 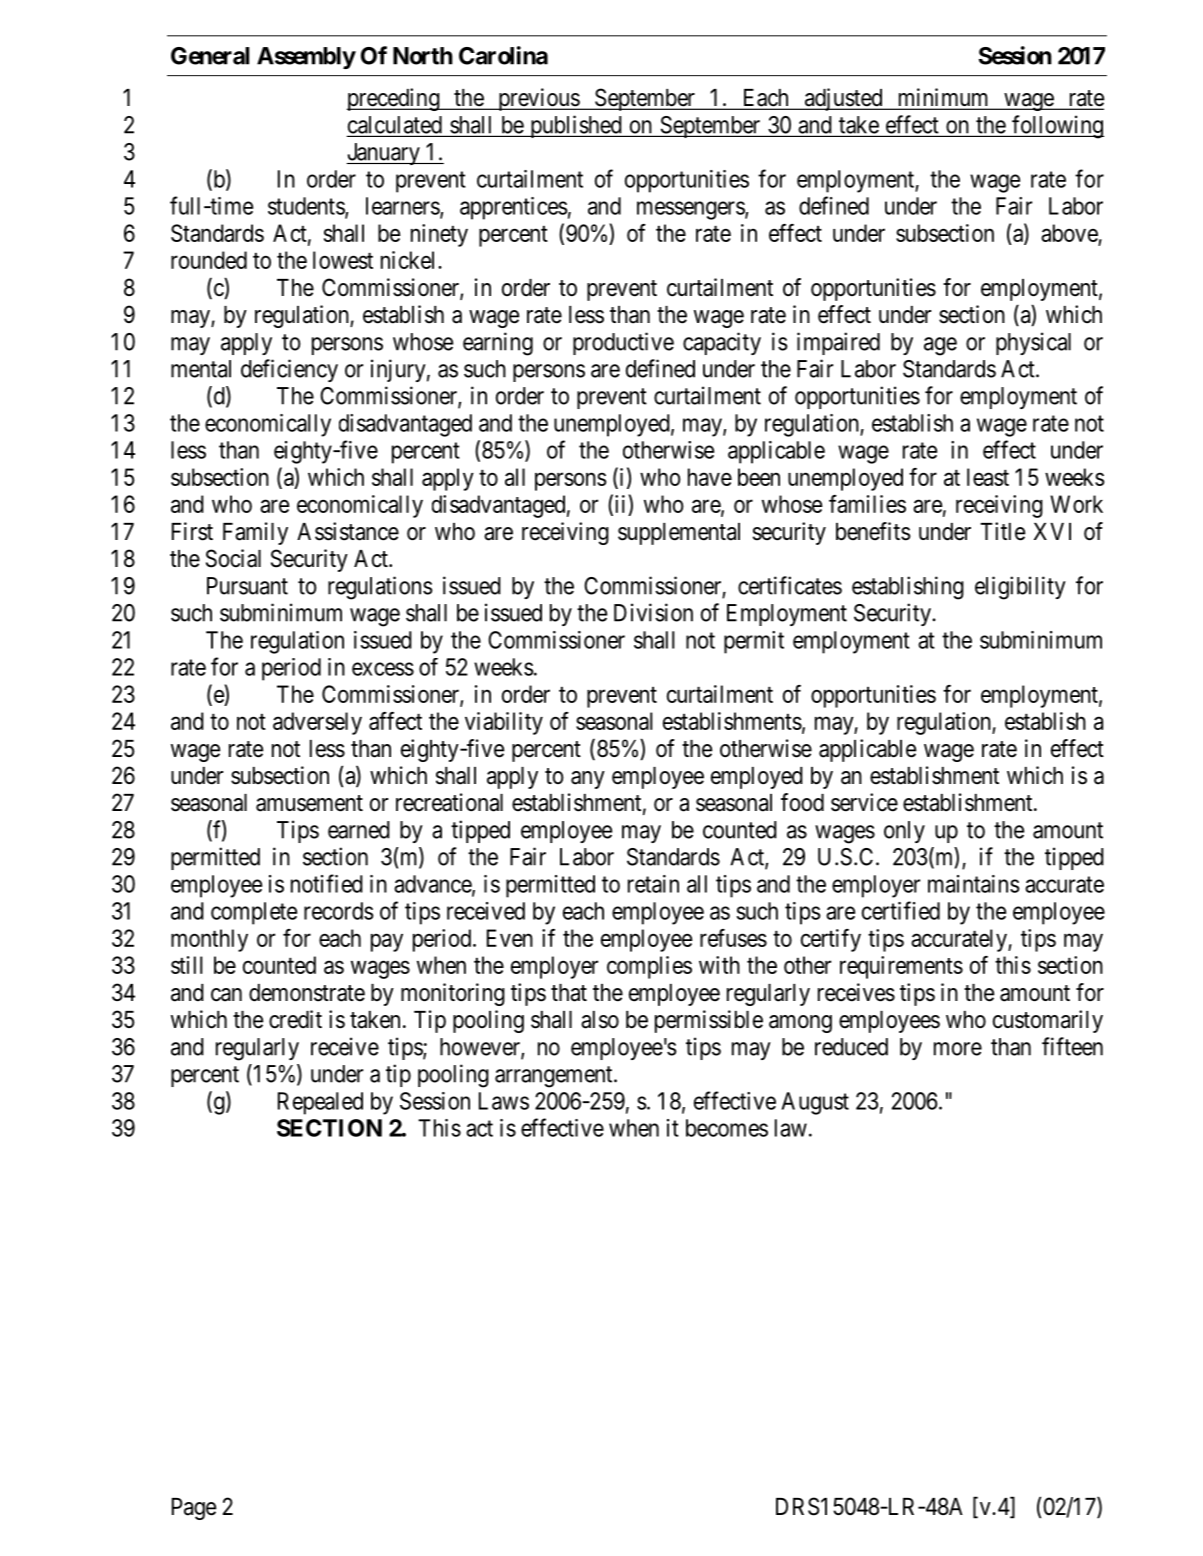 What do you see at coordinates (1002, 531) in the screenshot?
I see `Title` at bounding box center [1002, 531].
